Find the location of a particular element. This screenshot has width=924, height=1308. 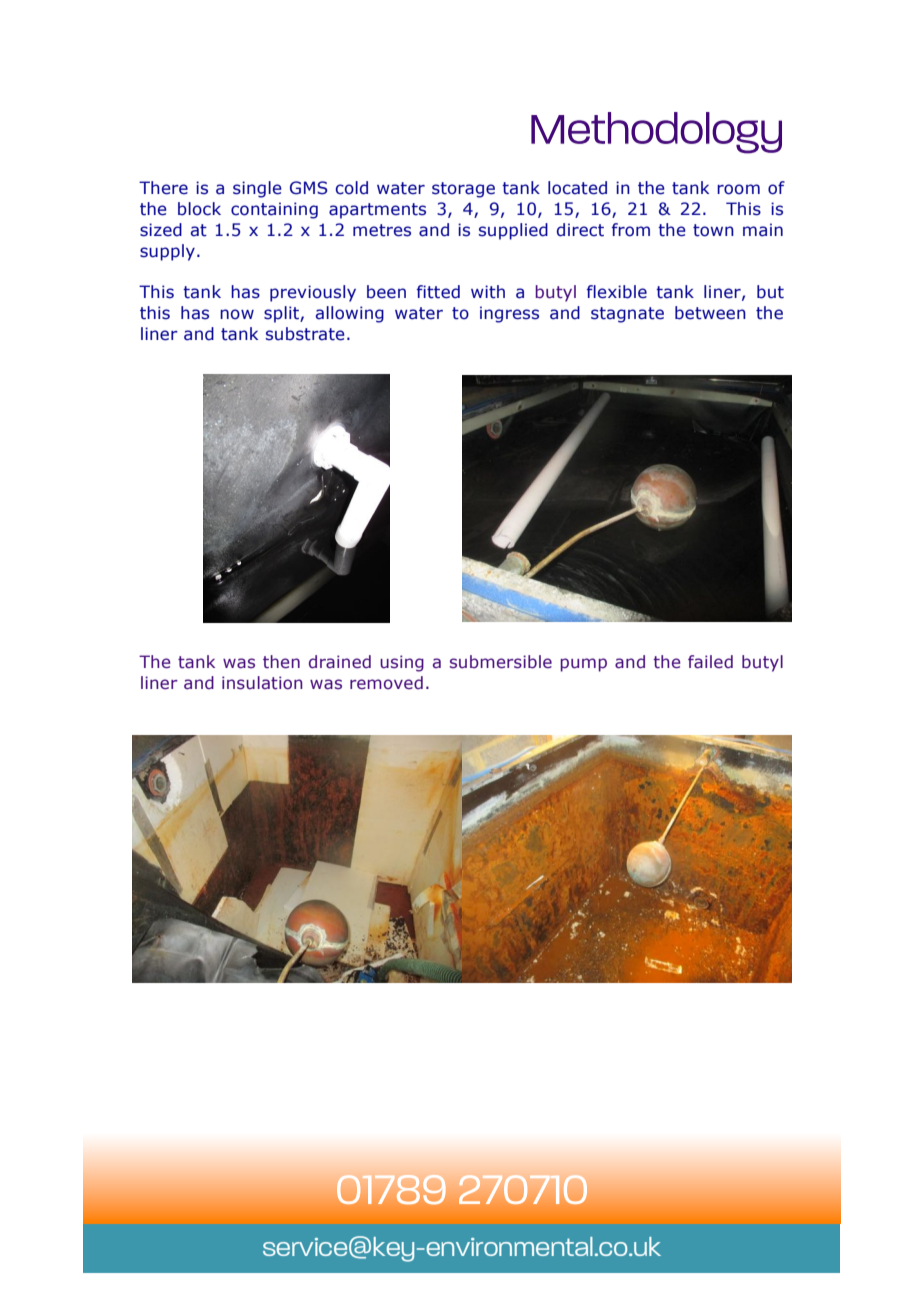

Methodology is located at coordinates (656, 133).
